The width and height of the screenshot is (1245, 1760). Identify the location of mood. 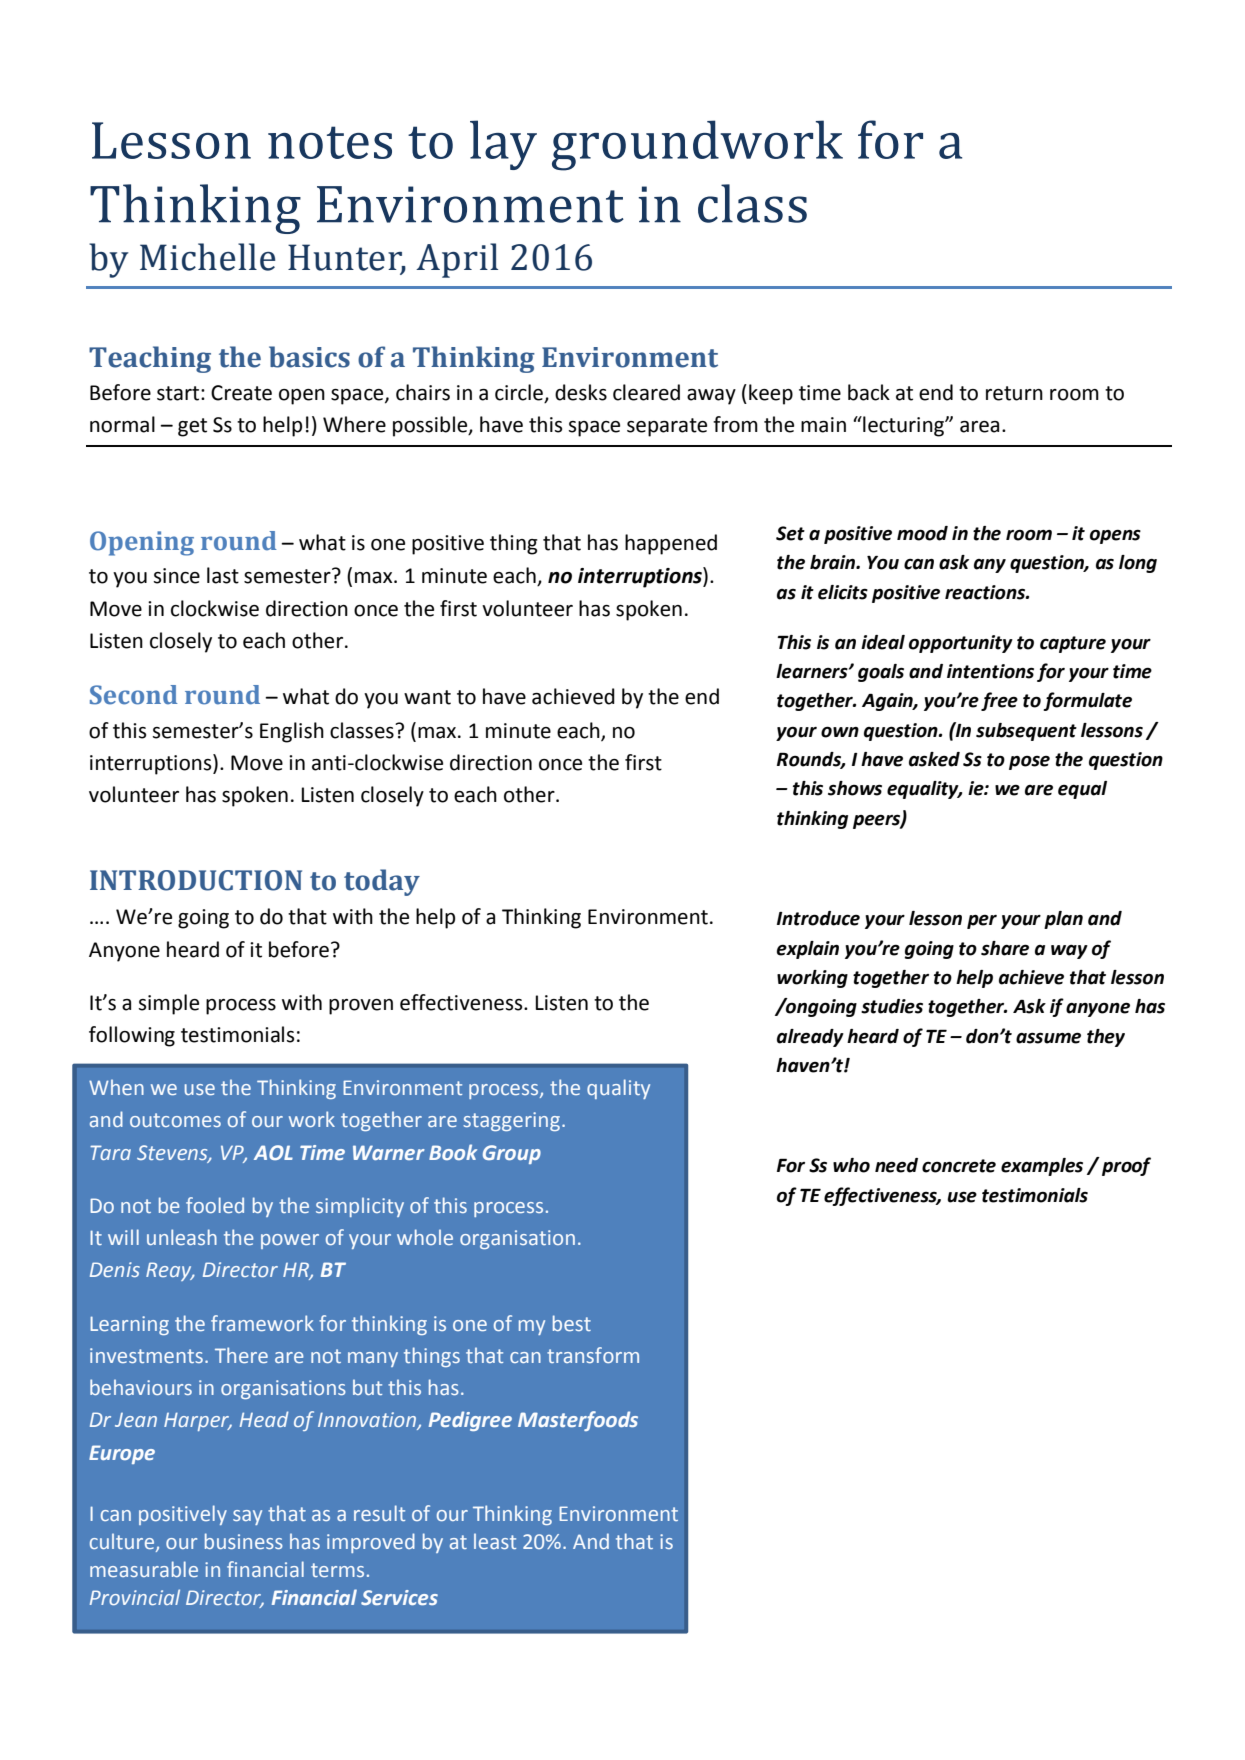
(922, 533).
